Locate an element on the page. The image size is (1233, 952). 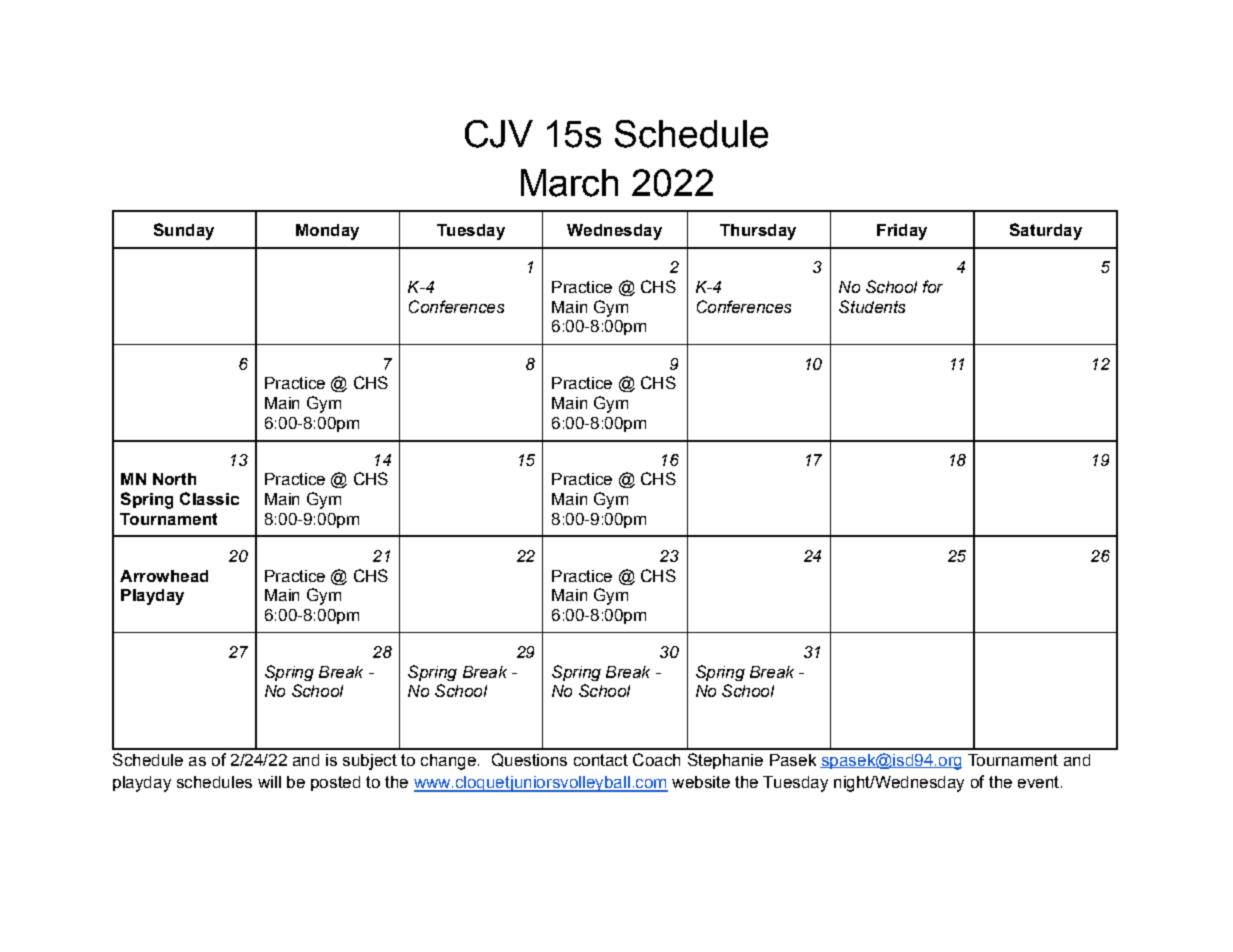
Classic is located at coordinates (209, 498).
